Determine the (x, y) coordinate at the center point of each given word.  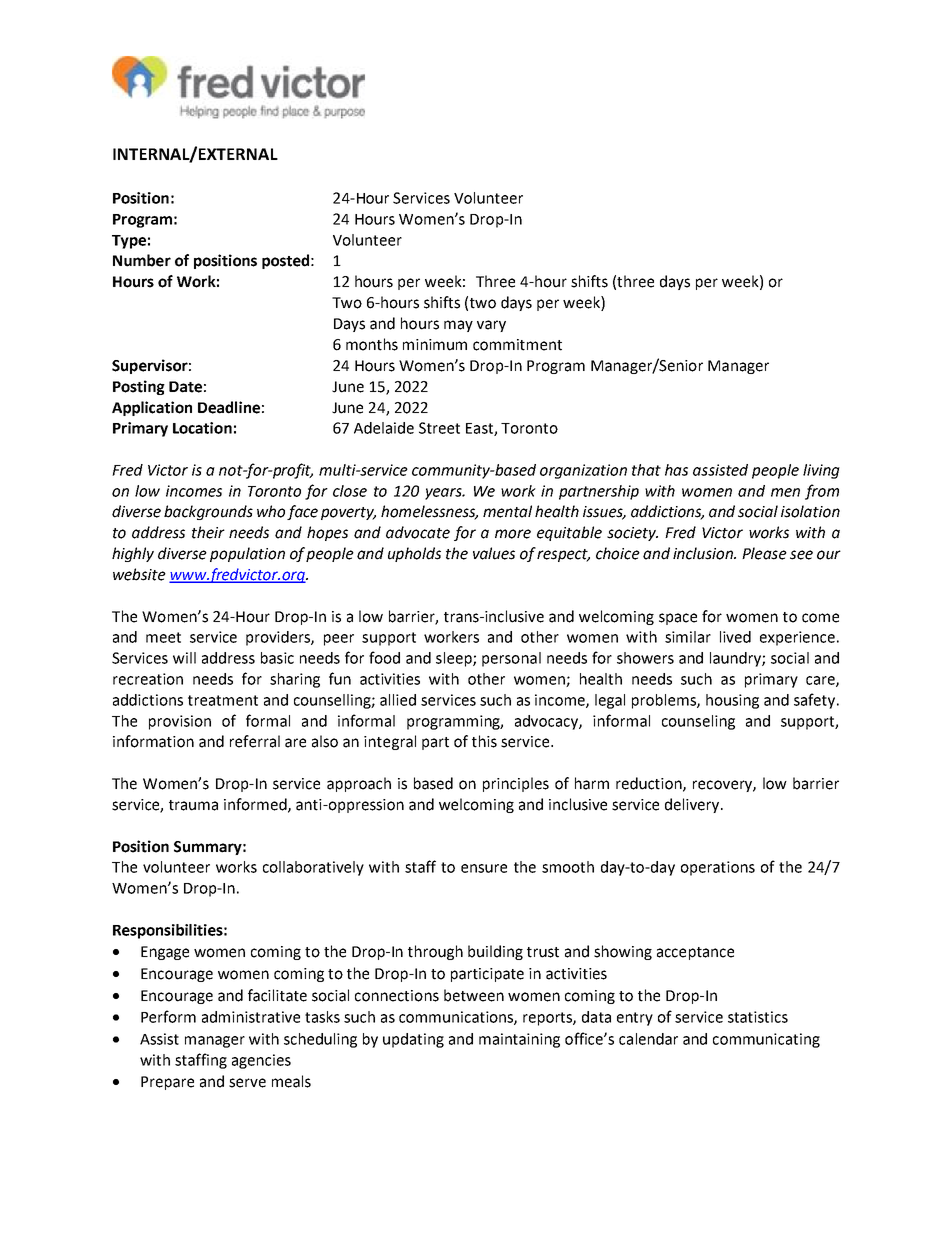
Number (142, 260)
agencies (261, 1061)
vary (491, 326)
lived (735, 637)
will (184, 658)
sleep (455, 659)
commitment (517, 345)
